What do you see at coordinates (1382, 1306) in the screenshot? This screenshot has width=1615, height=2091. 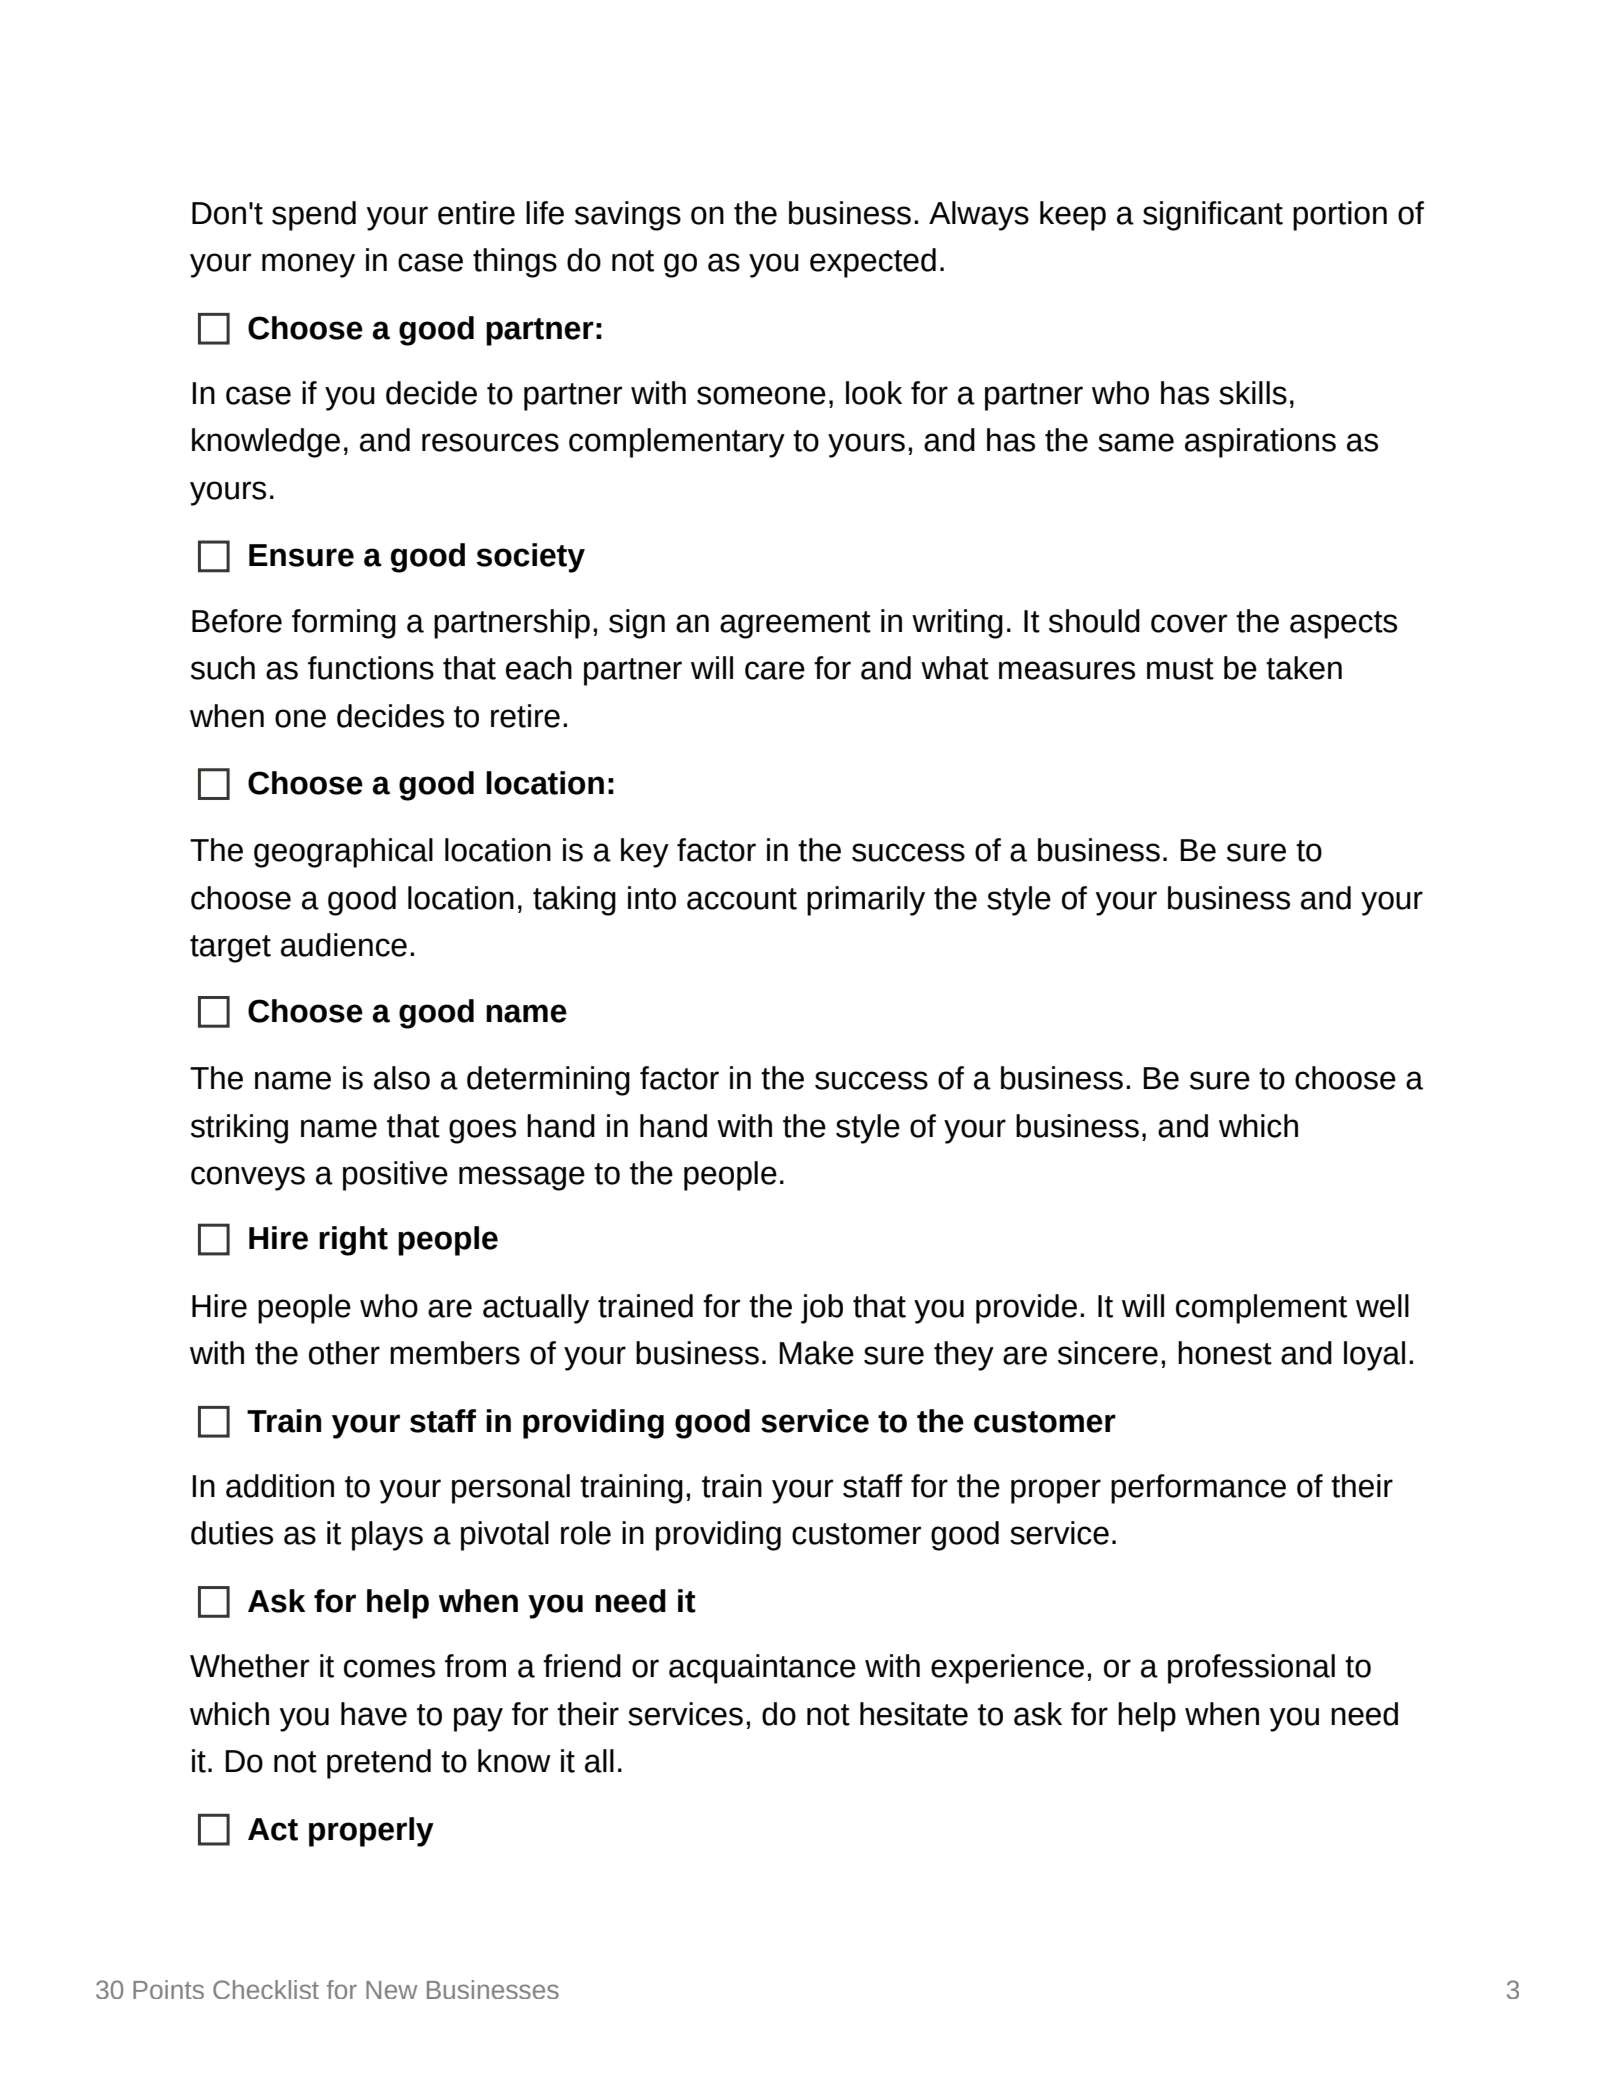 I see `well` at bounding box center [1382, 1306].
